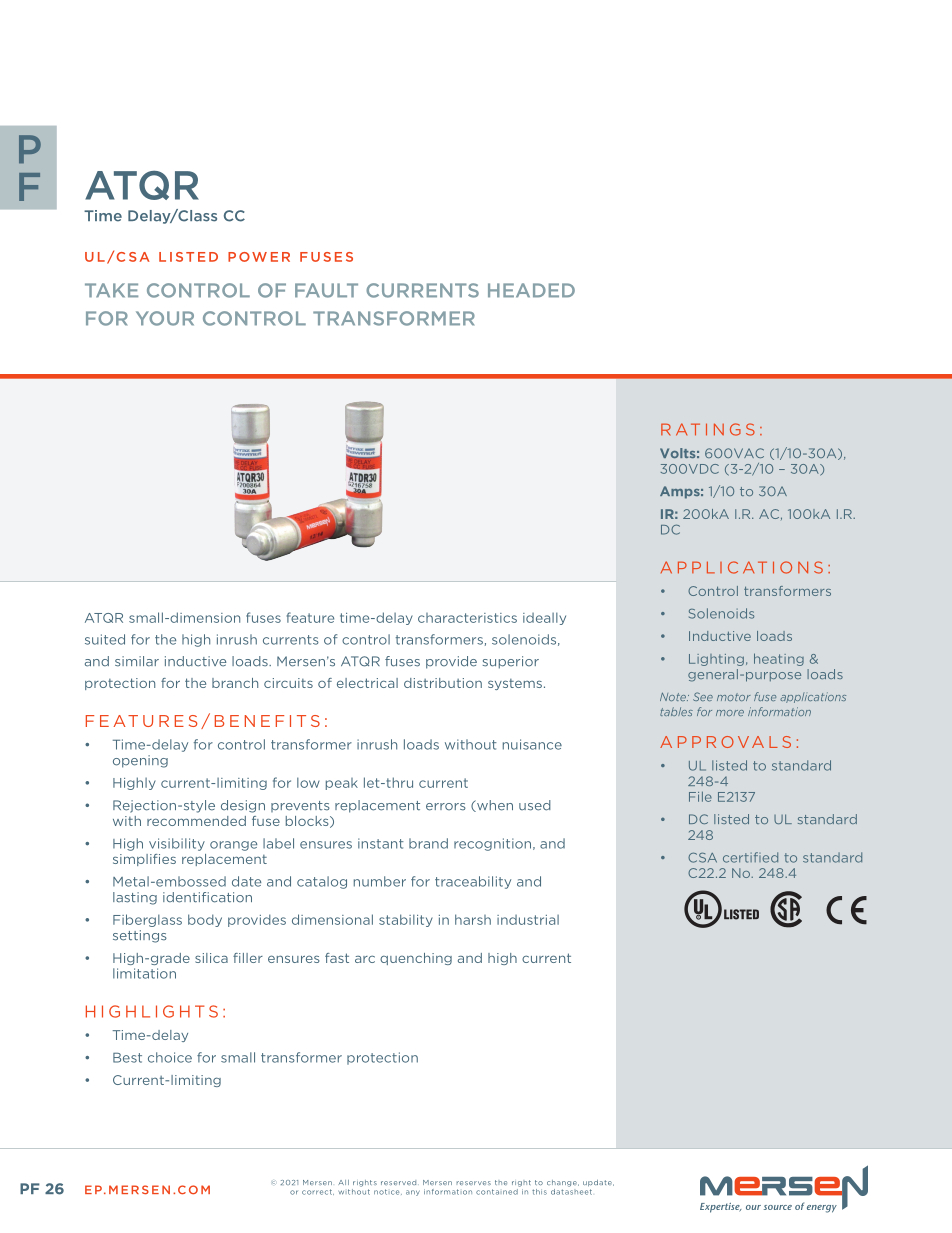 The image size is (952, 1233). I want to click on correct, so click(318, 1192).
